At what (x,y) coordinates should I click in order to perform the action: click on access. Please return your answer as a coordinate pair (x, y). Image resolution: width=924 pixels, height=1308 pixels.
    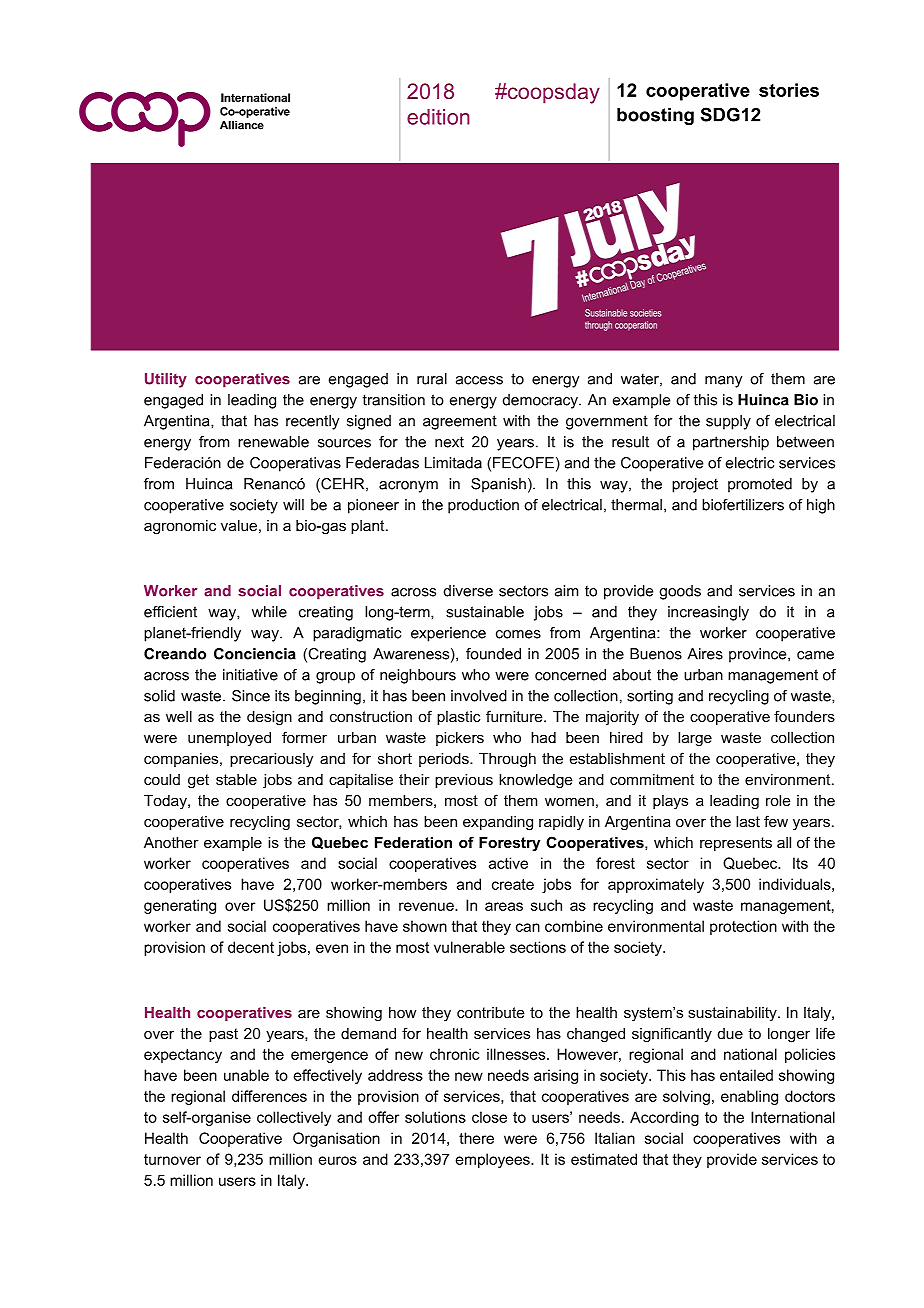
    Looking at the image, I should click on (479, 380).
